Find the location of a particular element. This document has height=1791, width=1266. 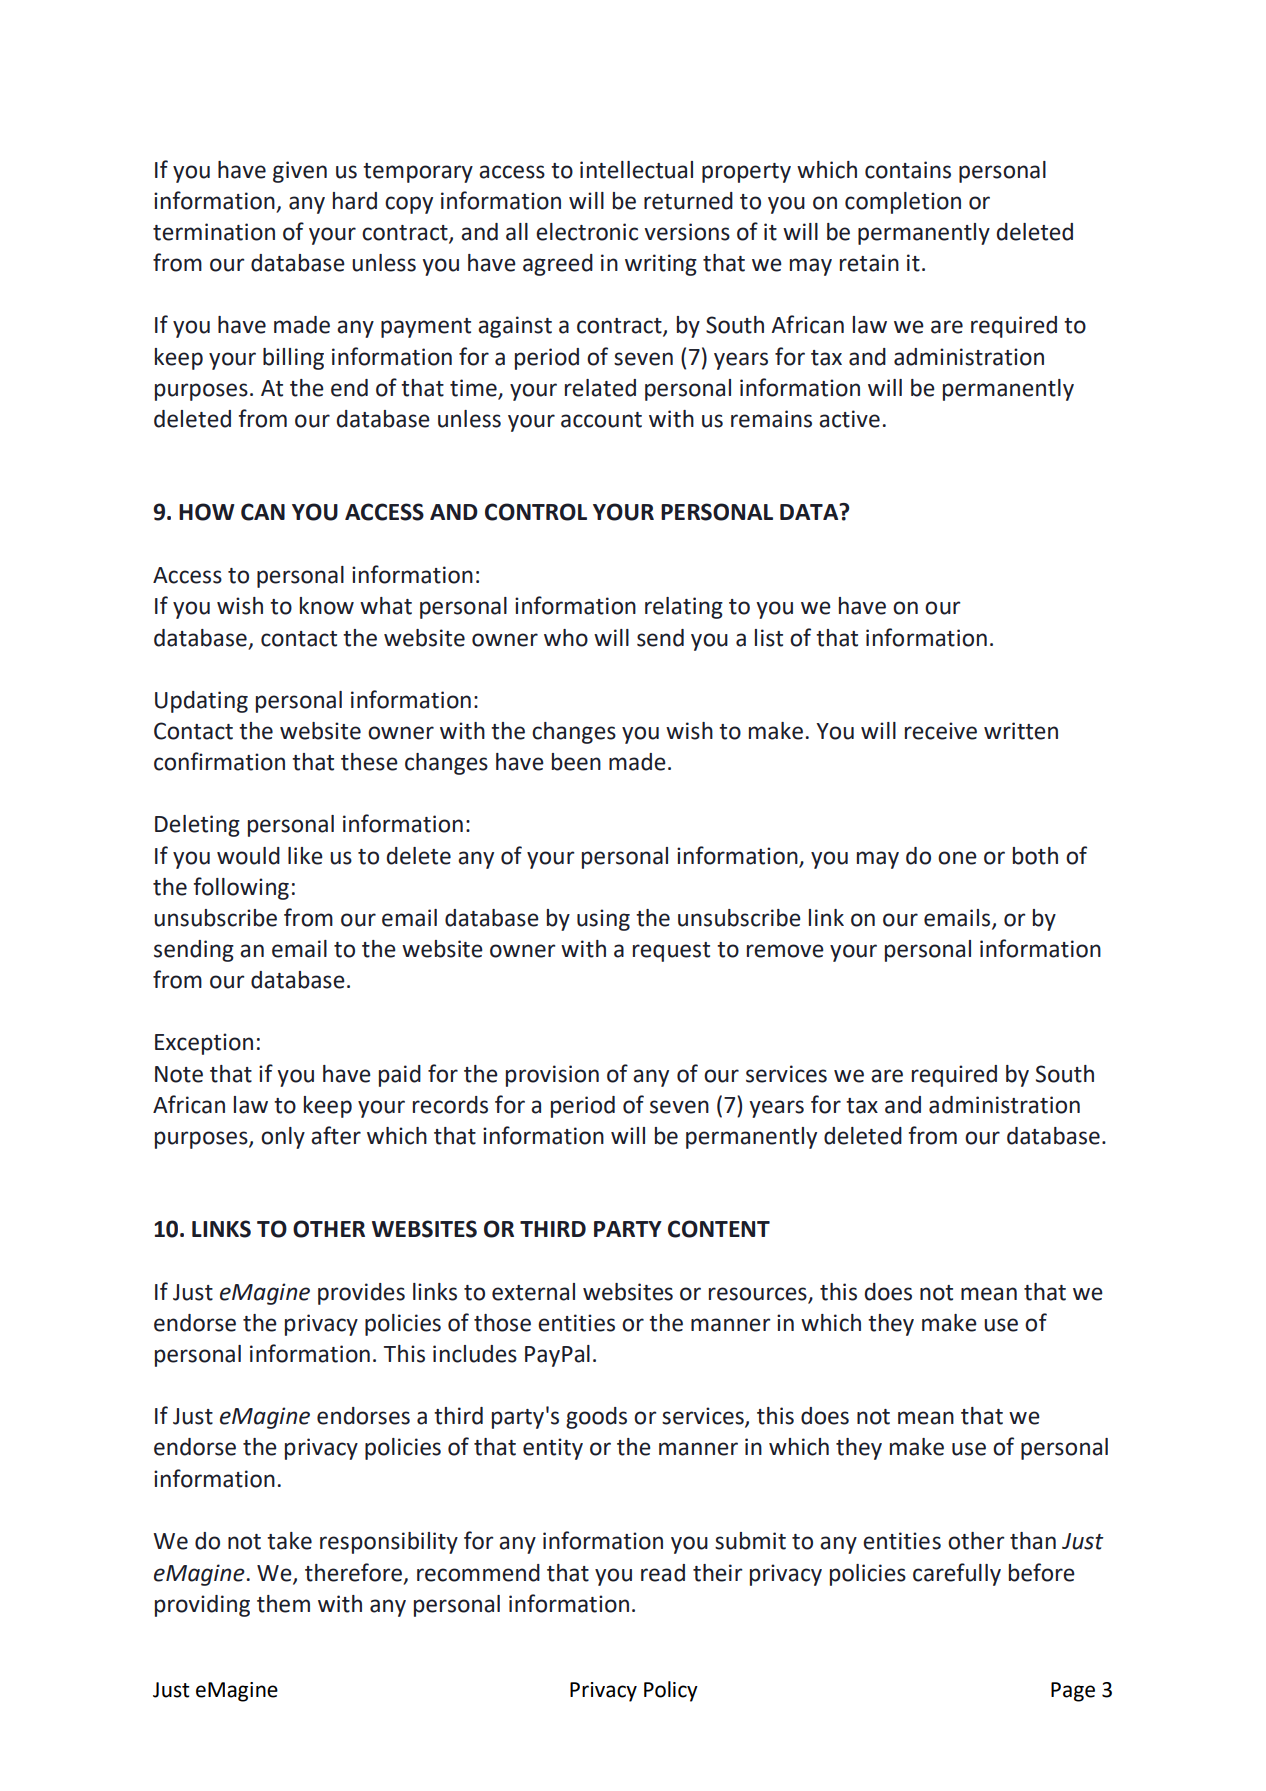

electronic is located at coordinates (587, 232).
